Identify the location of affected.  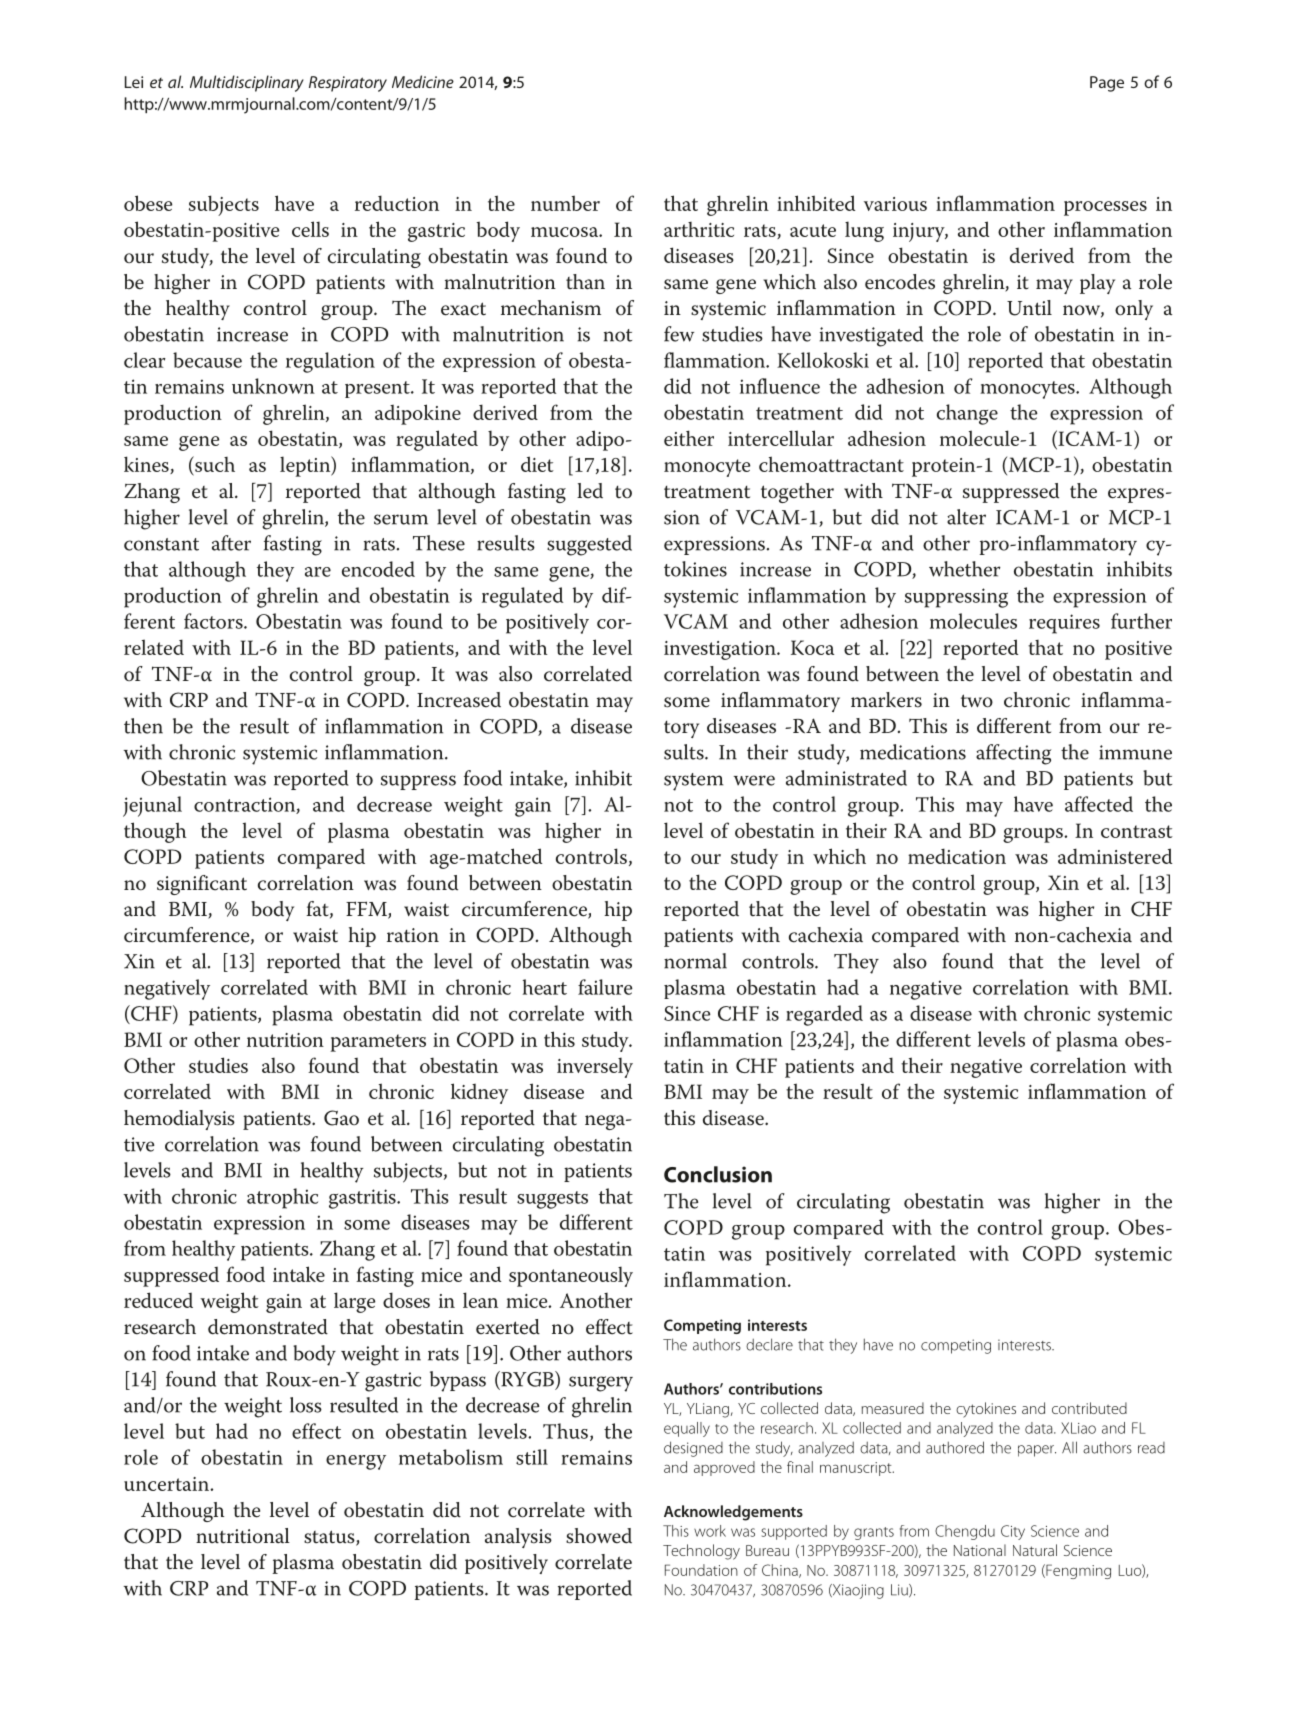
(1099, 804).
